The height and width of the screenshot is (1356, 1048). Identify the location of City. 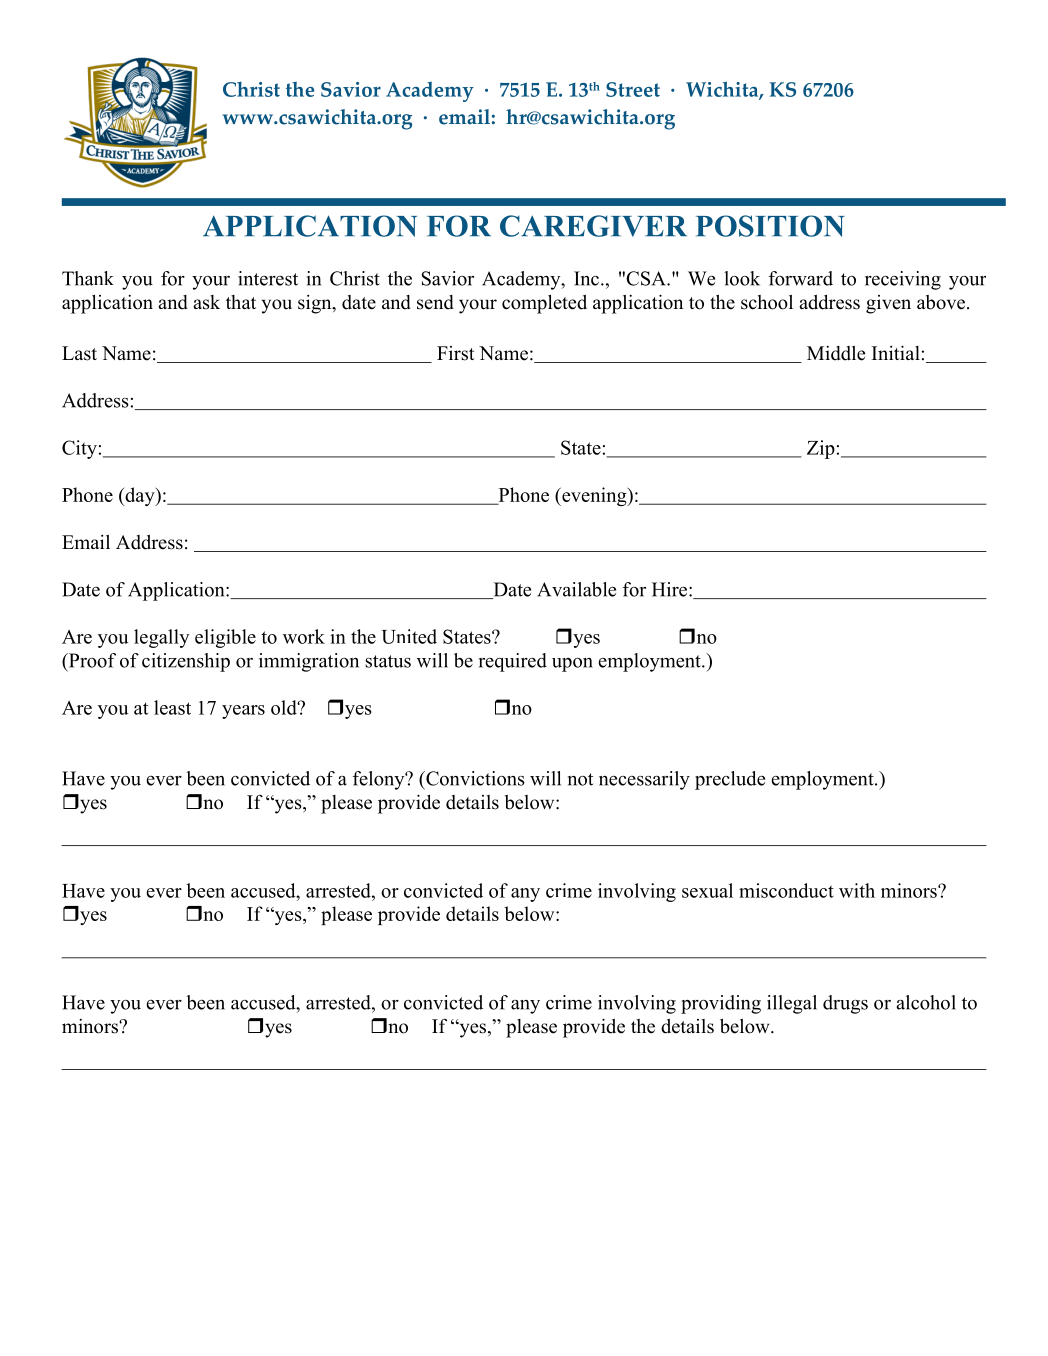
(79, 449).
